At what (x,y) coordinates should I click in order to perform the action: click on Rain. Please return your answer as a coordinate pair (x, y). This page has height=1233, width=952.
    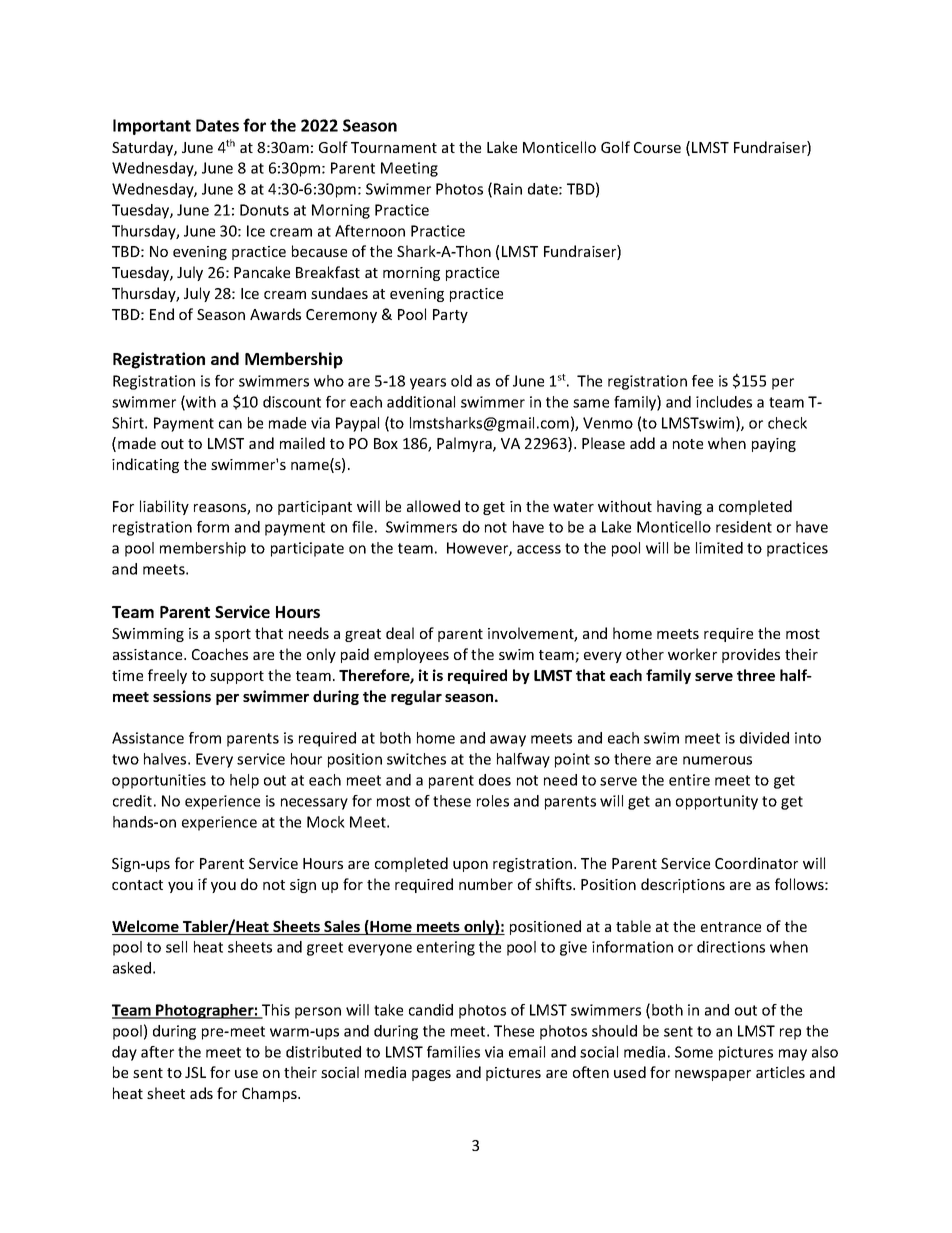
    Looking at the image, I should click on (508, 189).
